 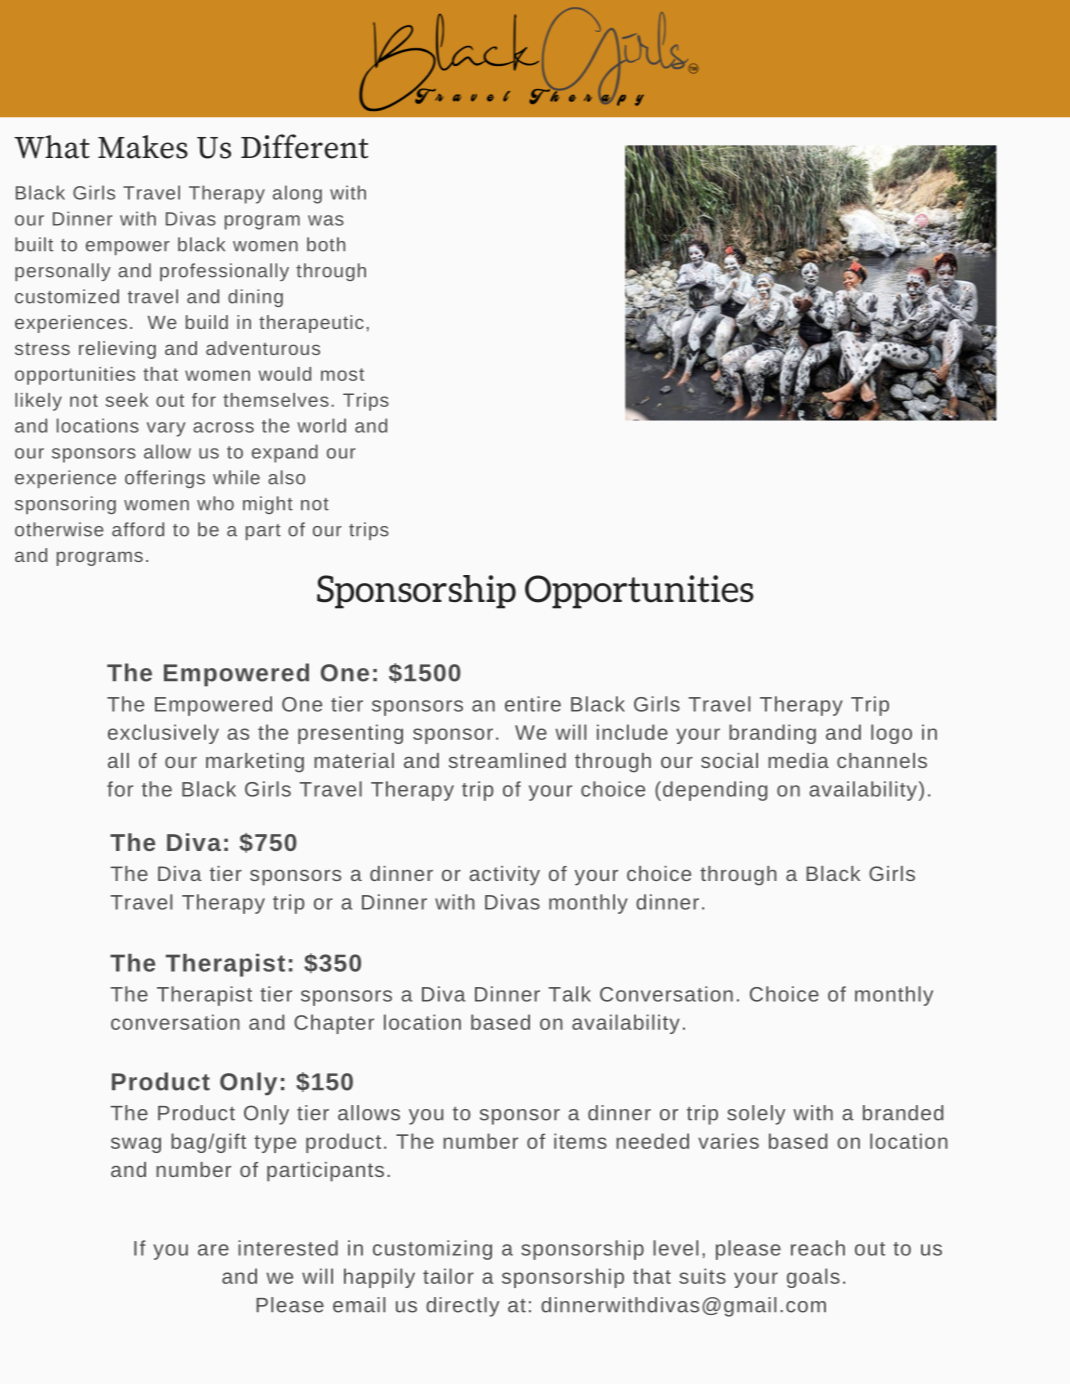 What do you see at coordinates (213, 1250) in the document?
I see `are` at bounding box center [213, 1250].
